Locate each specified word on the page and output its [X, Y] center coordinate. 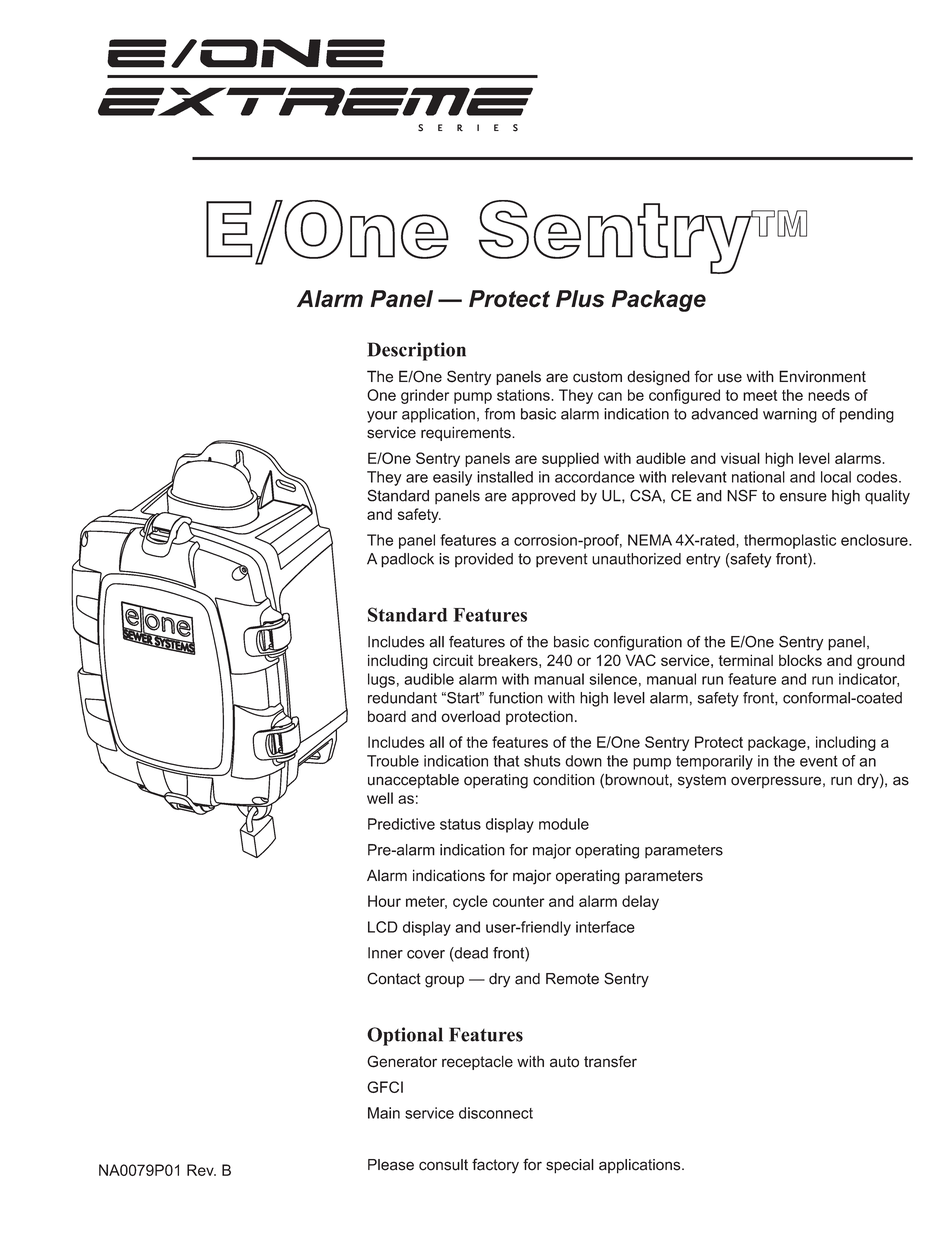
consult [443, 1165]
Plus [580, 299]
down [583, 761]
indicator [869, 680]
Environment [822, 376]
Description [416, 351]
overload [470, 716]
